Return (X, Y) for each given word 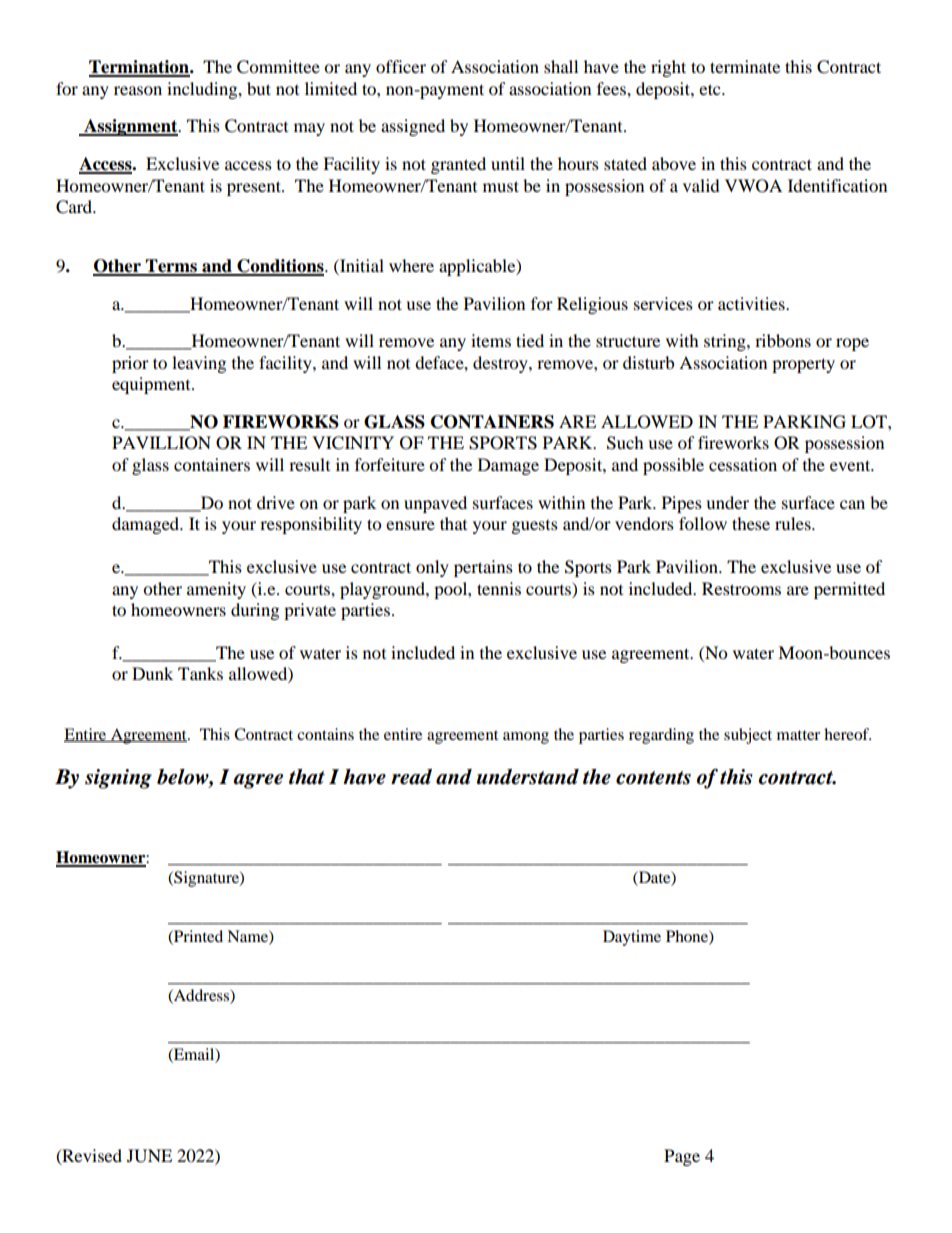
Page (682, 1157)
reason (138, 90)
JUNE (149, 1156)
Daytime (632, 938)
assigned (413, 127)
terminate (745, 66)
